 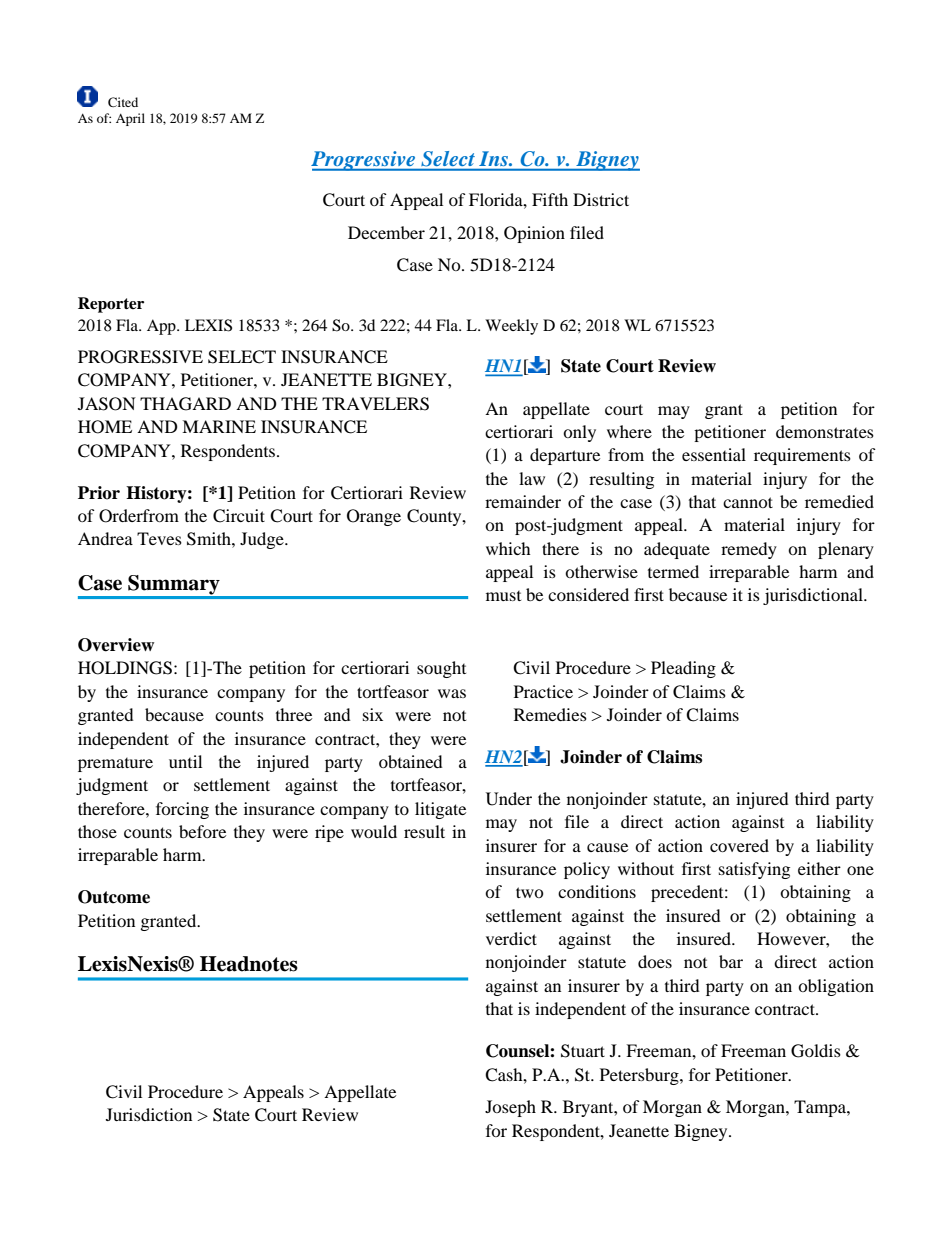 I want to click on Joseph, so click(x=510, y=1108).
